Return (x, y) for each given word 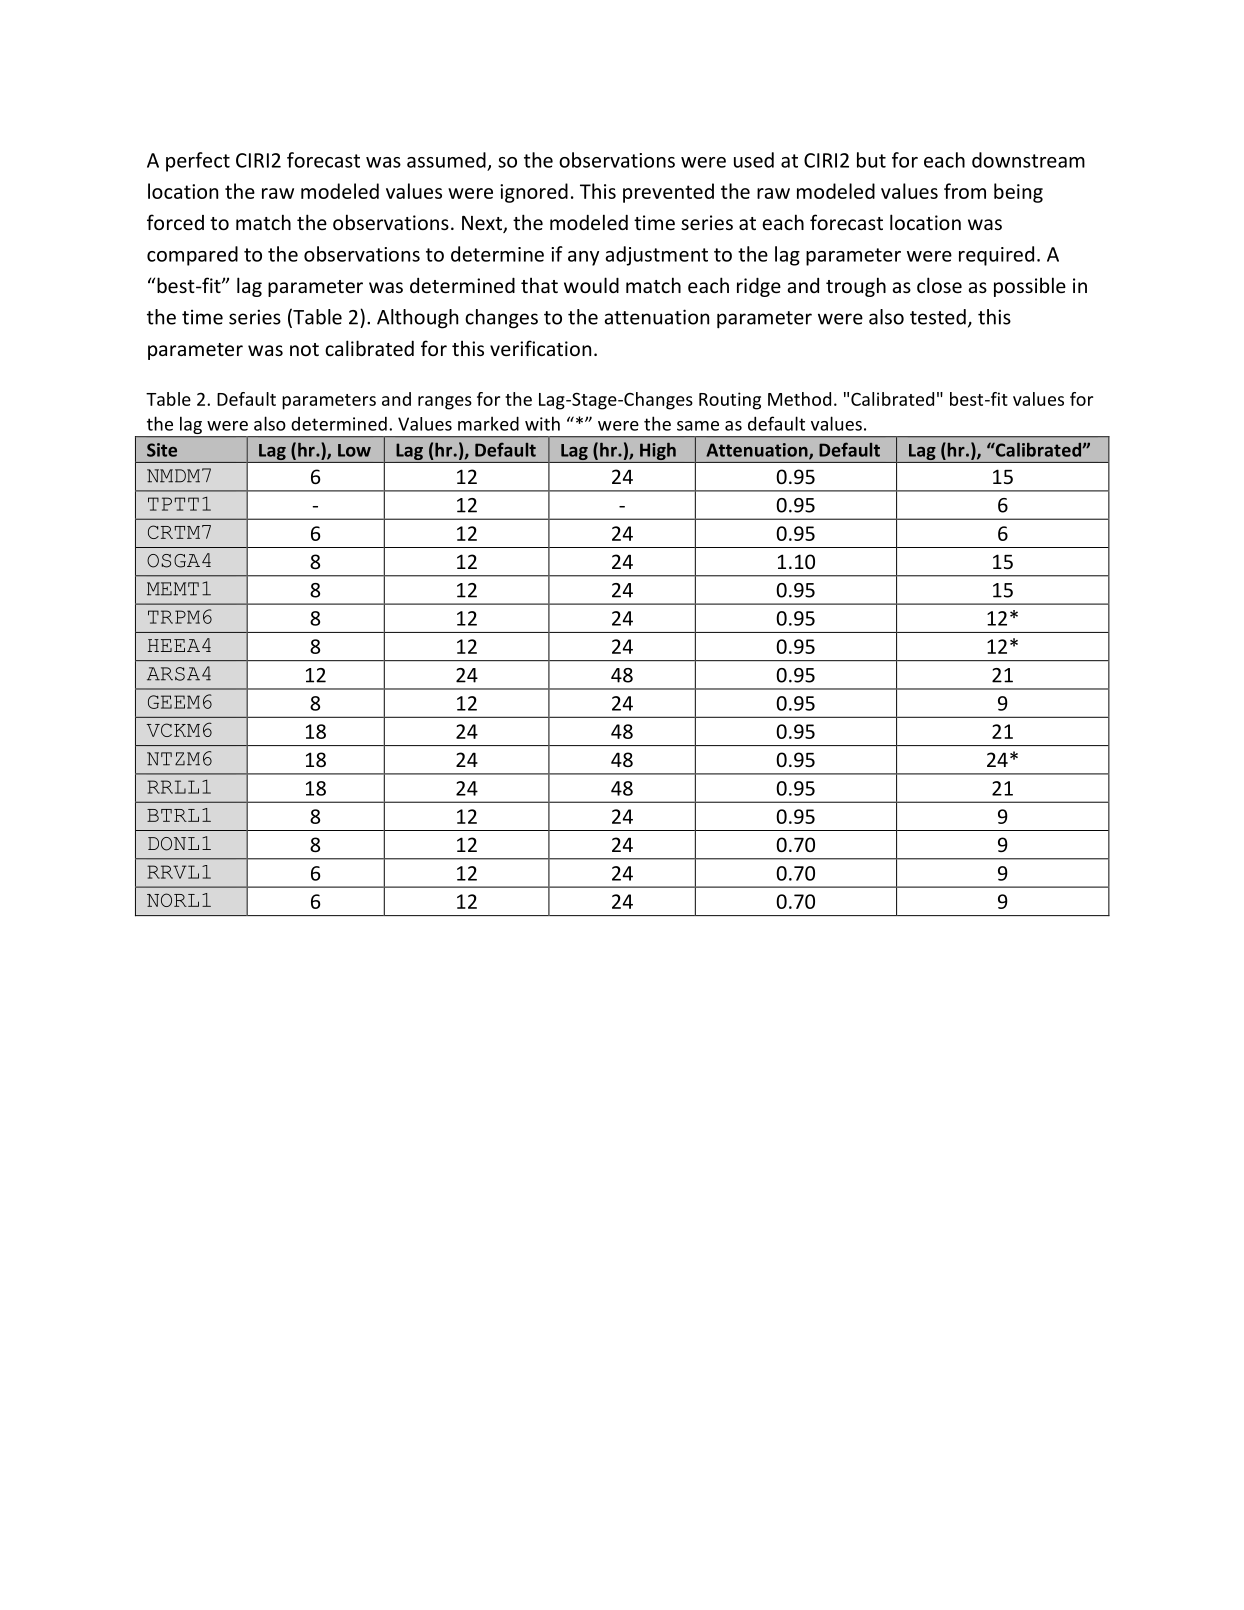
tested (938, 317)
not (304, 349)
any (583, 258)
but (871, 160)
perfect (198, 162)
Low (354, 450)
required (996, 256)
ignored (534, 193)
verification (540, 348)
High (658, 452)
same (698, 426)
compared (192, 256)
